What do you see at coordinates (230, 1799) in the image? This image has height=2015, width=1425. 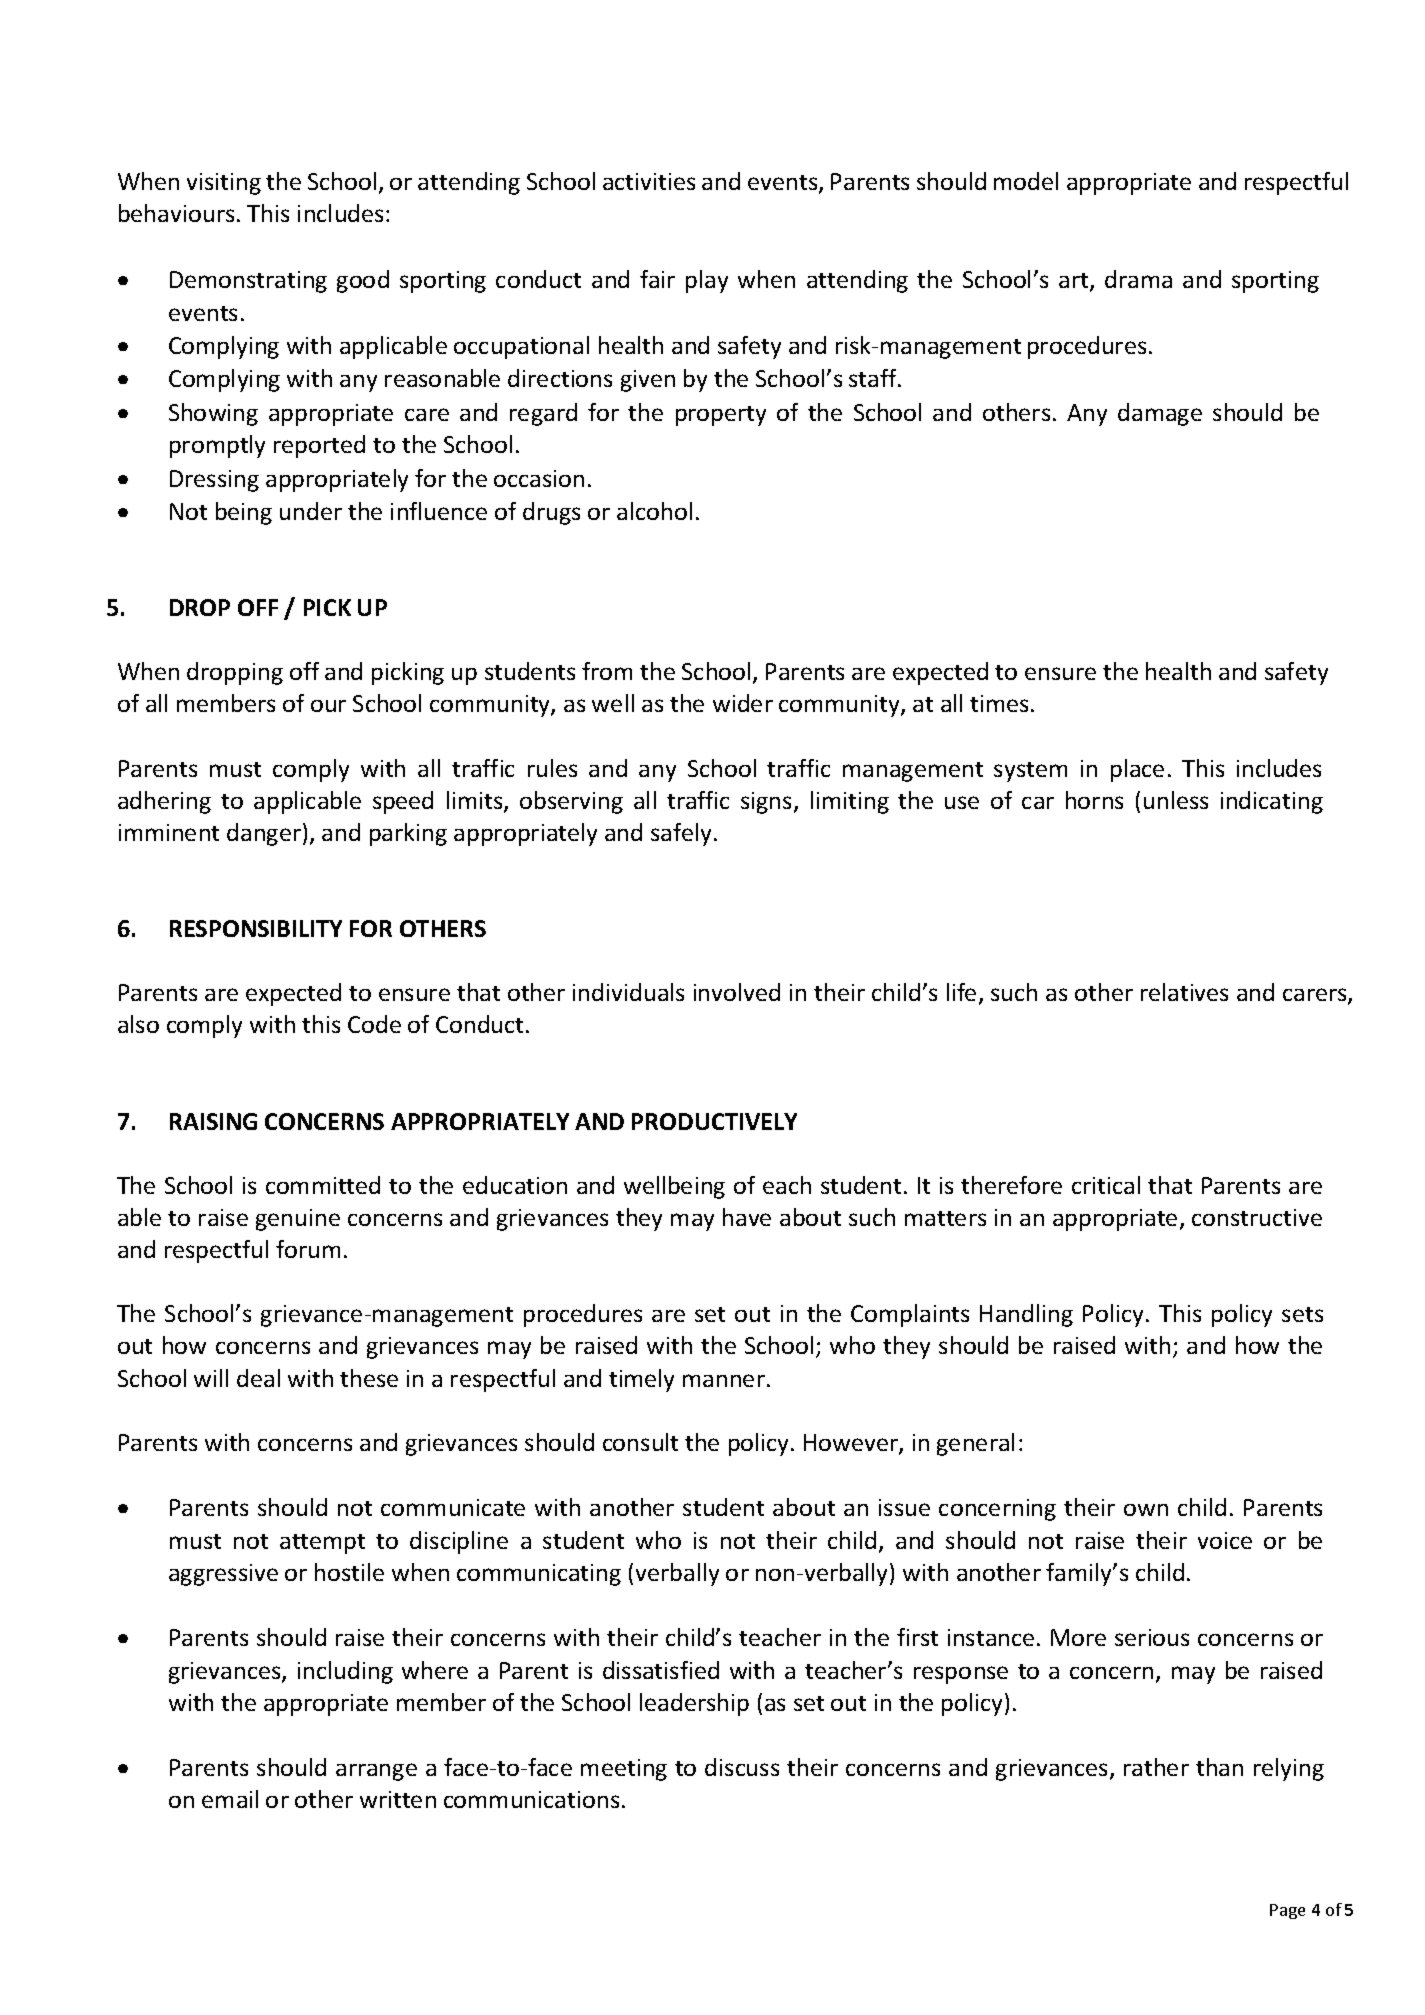 I see `email` at bounding box center [230, 1799].
